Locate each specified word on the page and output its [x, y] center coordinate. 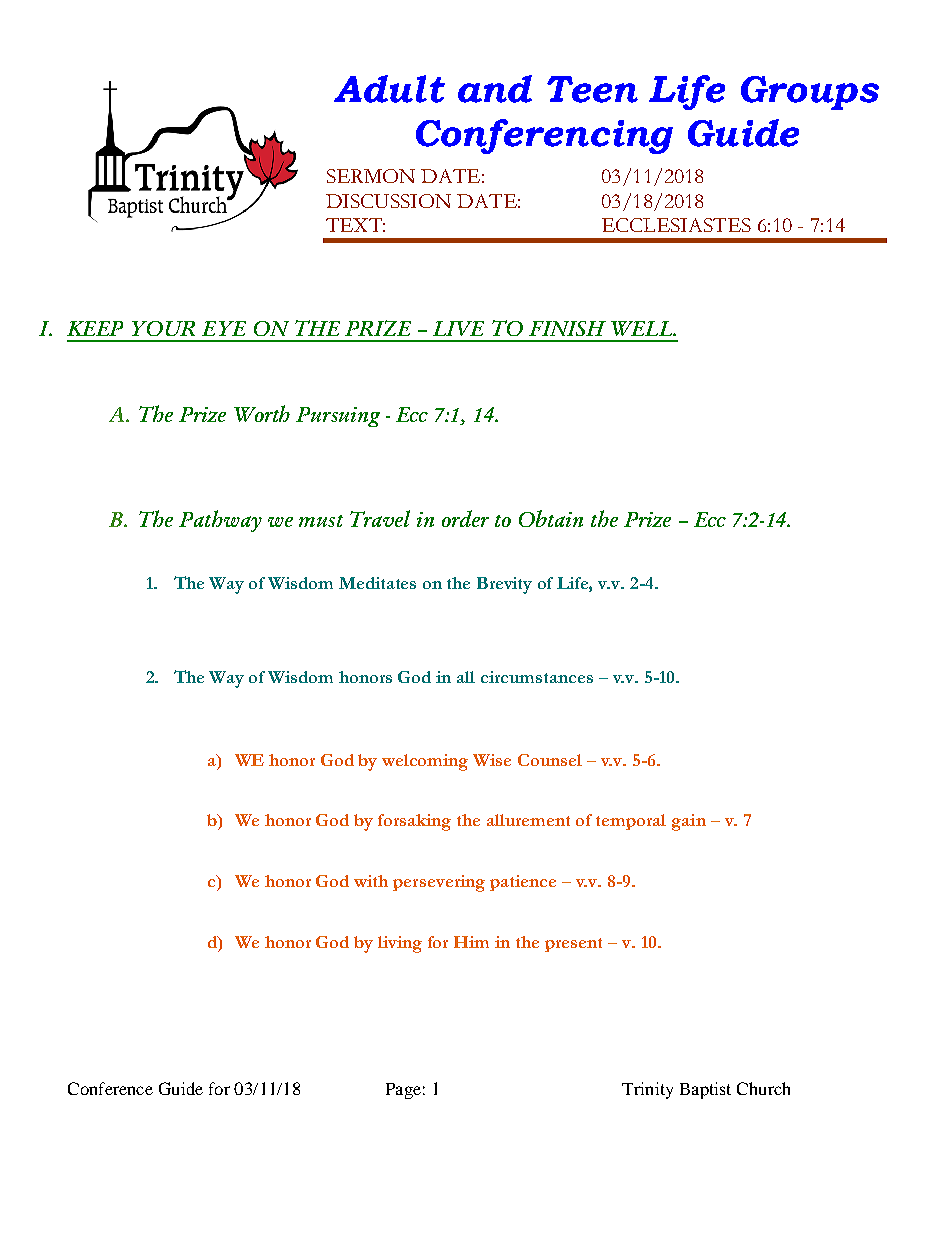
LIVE [458, 328]
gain [689, 822]
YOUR [163, 328]
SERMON [371, 176]
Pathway [220, 521]
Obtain [551, 518]
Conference [110, 1088]
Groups [810, 93]
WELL [643, 328]
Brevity [504, 585]
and [495, 89]
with [371, 881]
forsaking [414, 822]
